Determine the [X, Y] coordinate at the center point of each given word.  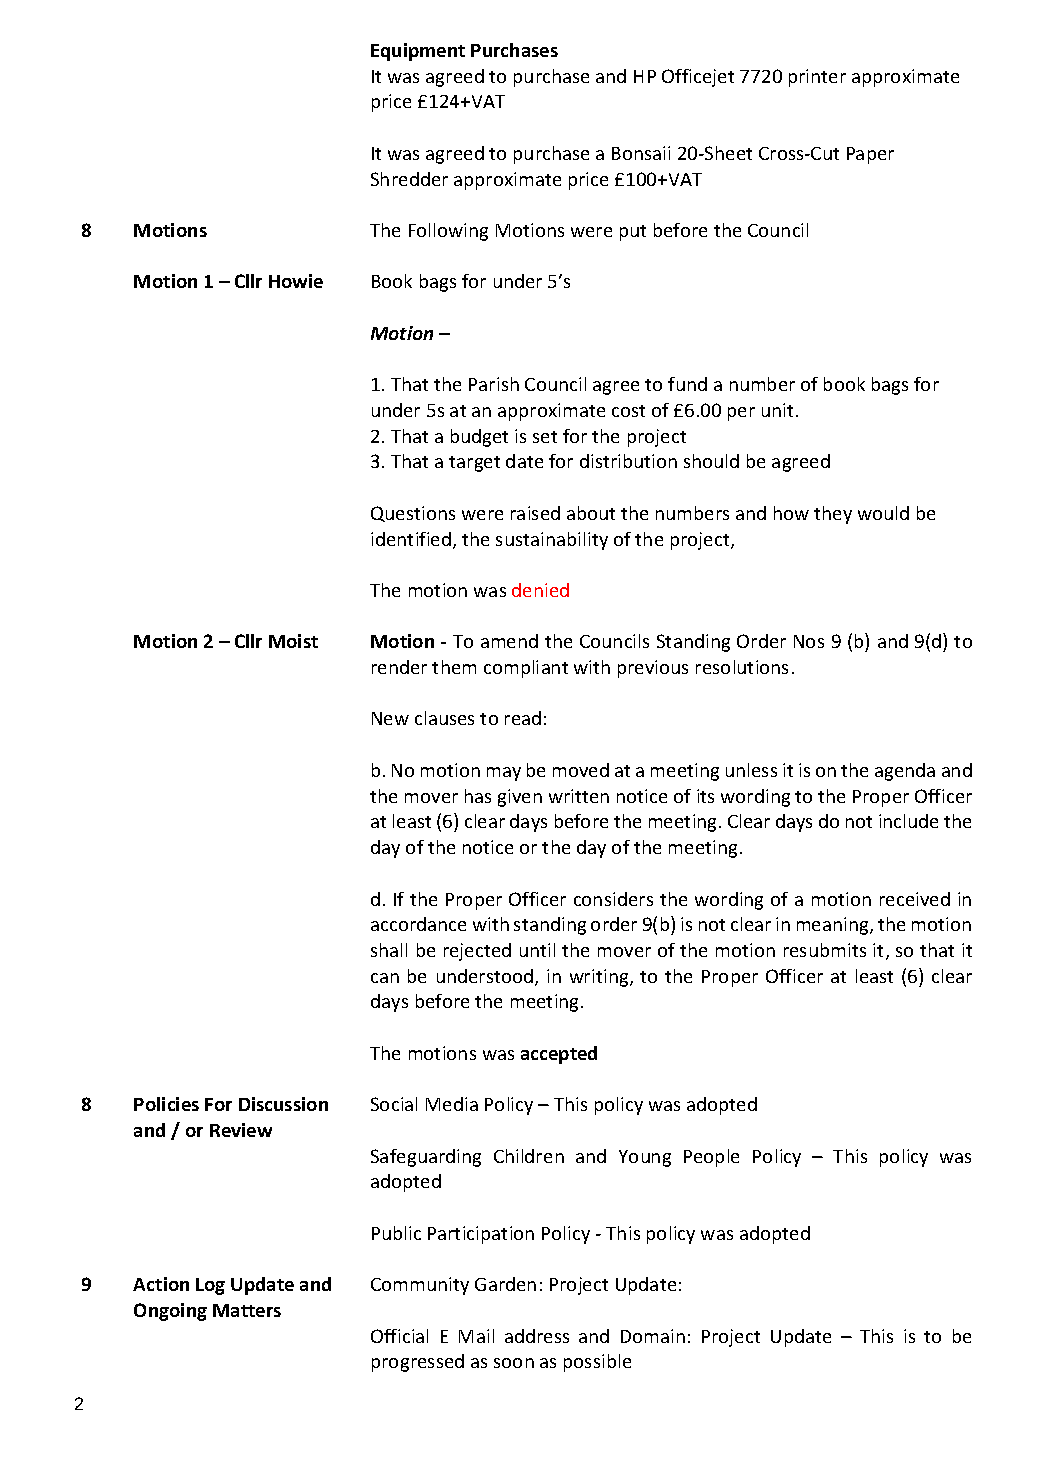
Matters [247, 1310]
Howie [296, 281]
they [833, 515]
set [545, 437]
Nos [809, 641]
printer [817, 78]
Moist [293, 641]
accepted [559, 1055]
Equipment [418, 52]
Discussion [283, 1104]
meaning [834, 926]
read [523, 718]
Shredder [409, 179]
